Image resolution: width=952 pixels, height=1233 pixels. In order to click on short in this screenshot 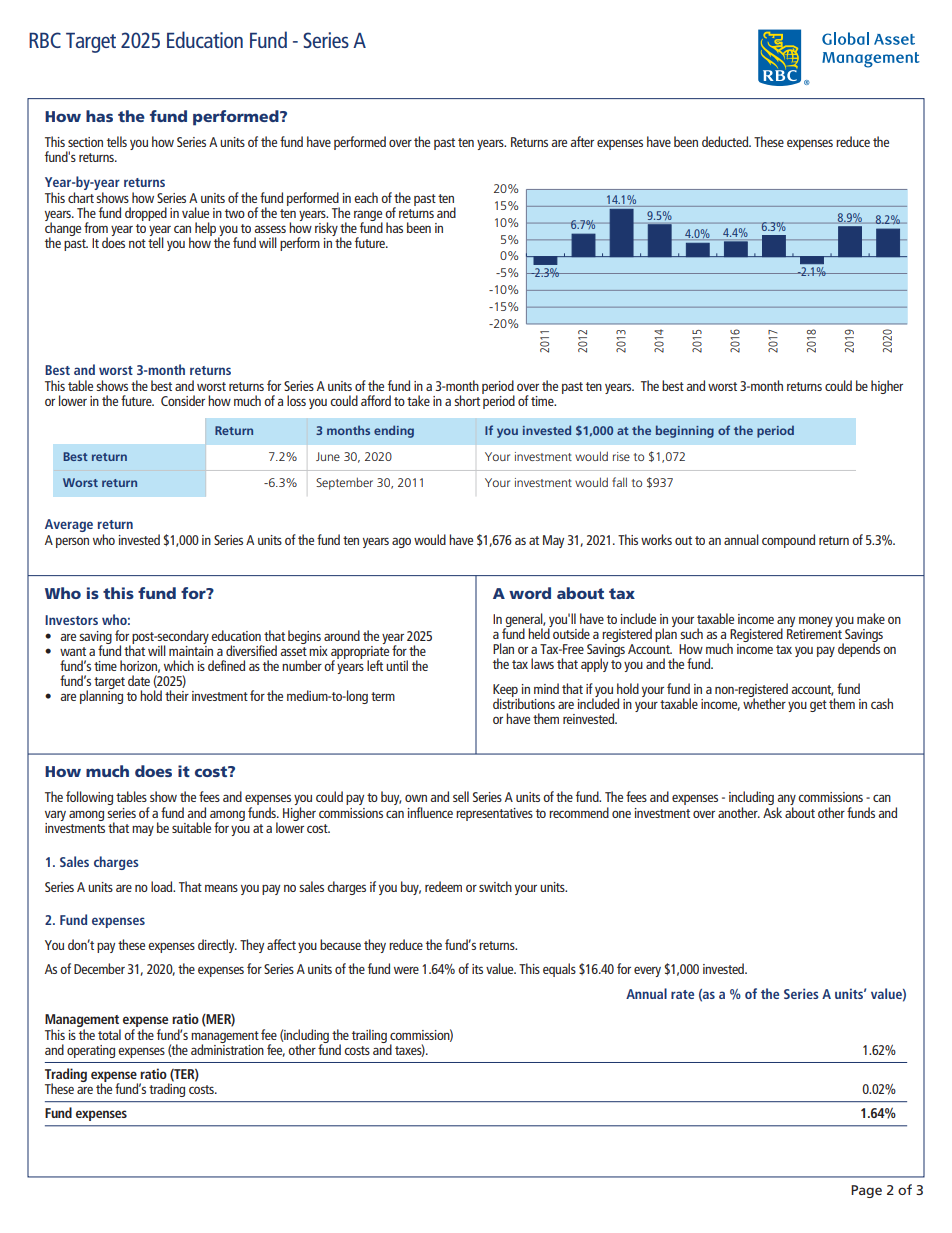, I will do `click(467, 400)`.
